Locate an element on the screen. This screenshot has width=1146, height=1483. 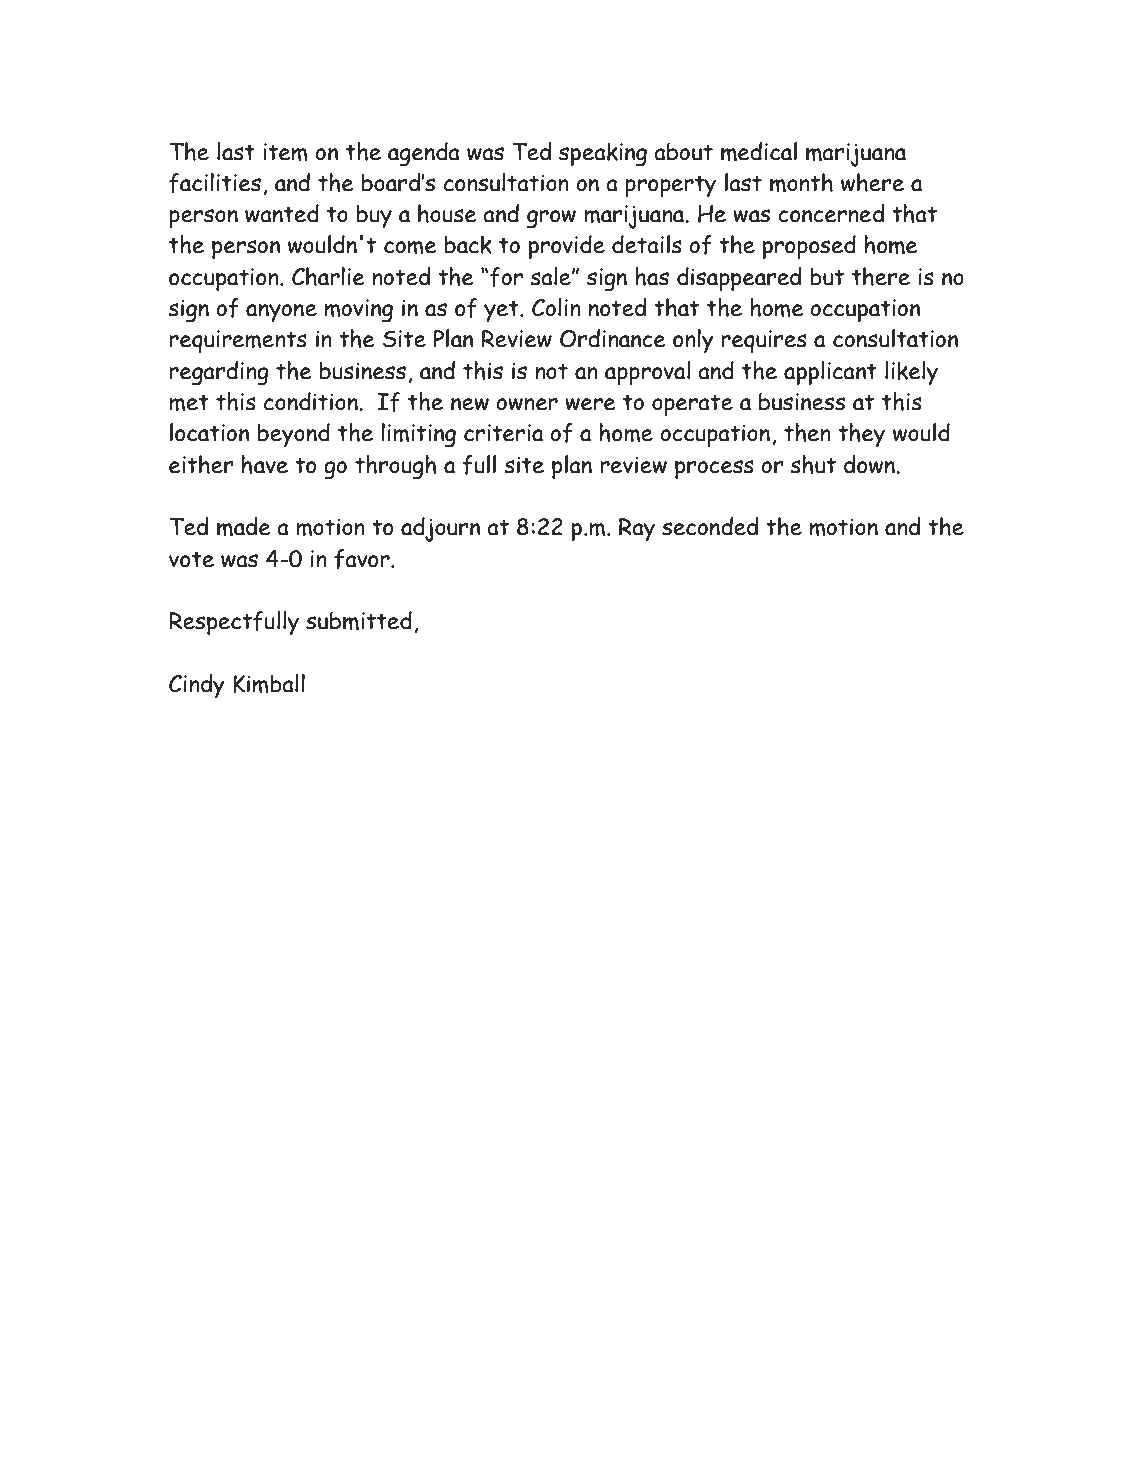
seconded is located at coordinates (710, 526).
